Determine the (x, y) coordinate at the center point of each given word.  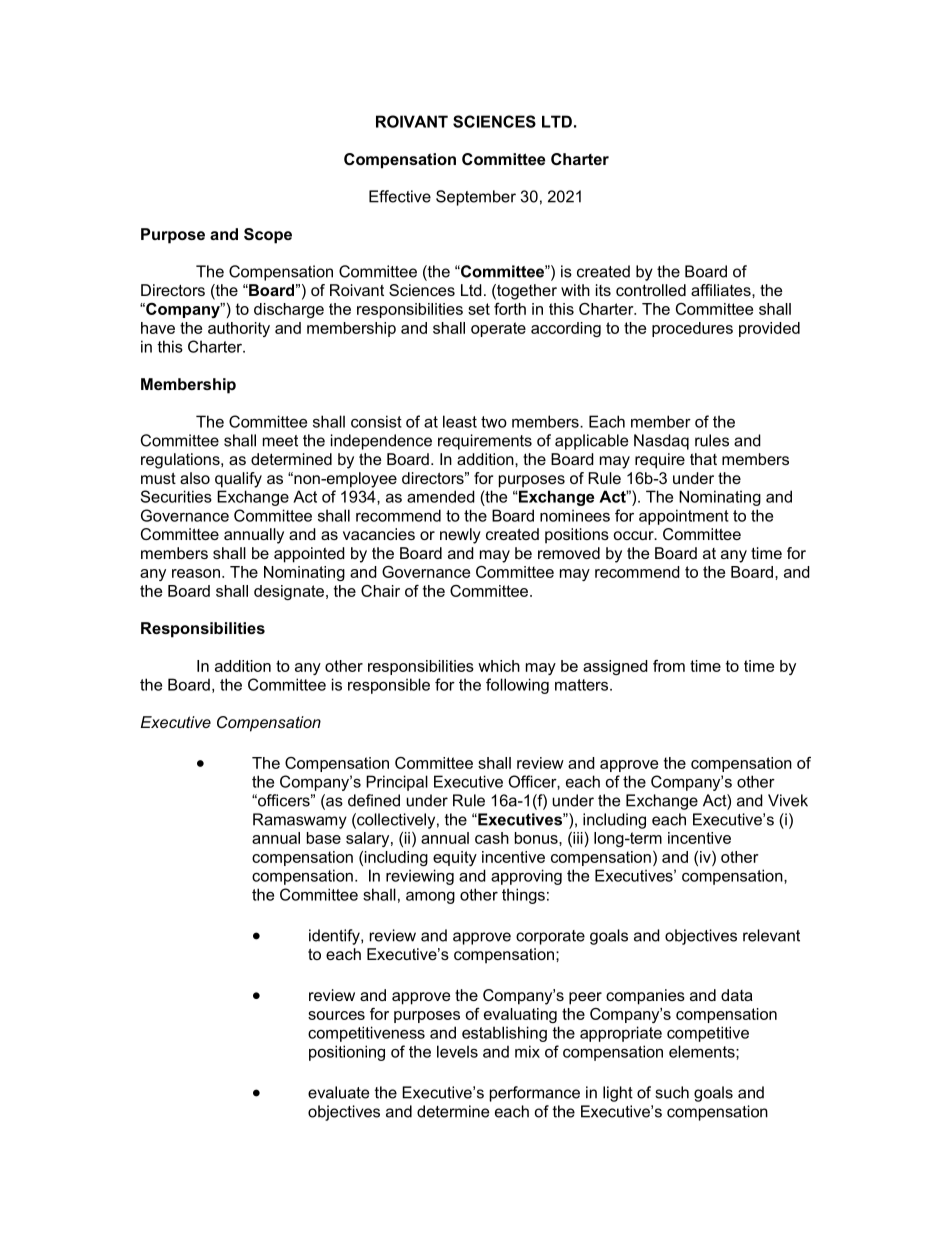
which (499, 666)
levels (457, 1051)
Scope (268, 236)
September (476, 198)
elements (703, 1051)
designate (289, 592)
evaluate (338, 1092)
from (669, 666)
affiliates (722, 290)
